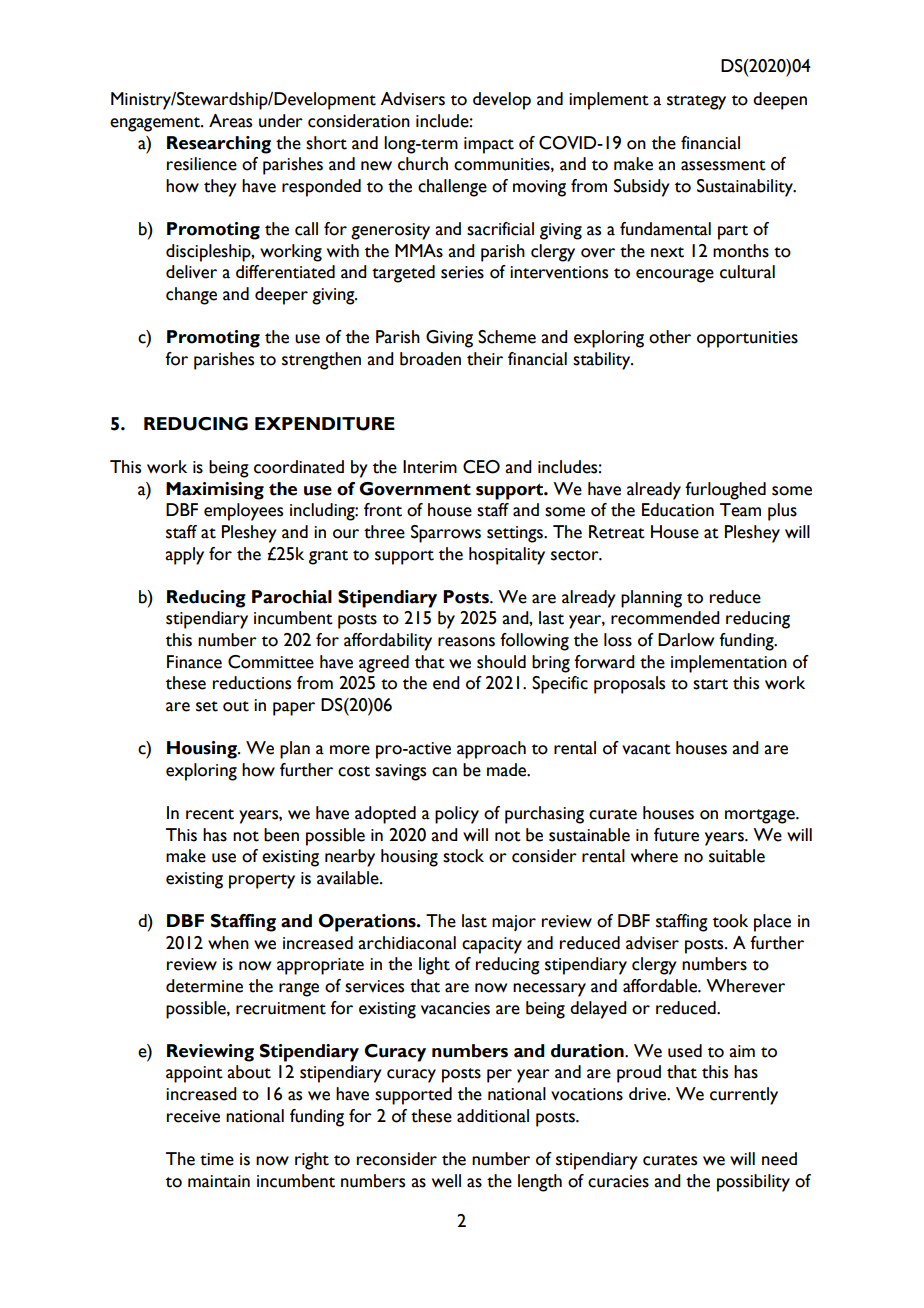  I want to click on reasons, so click(466, 642).
